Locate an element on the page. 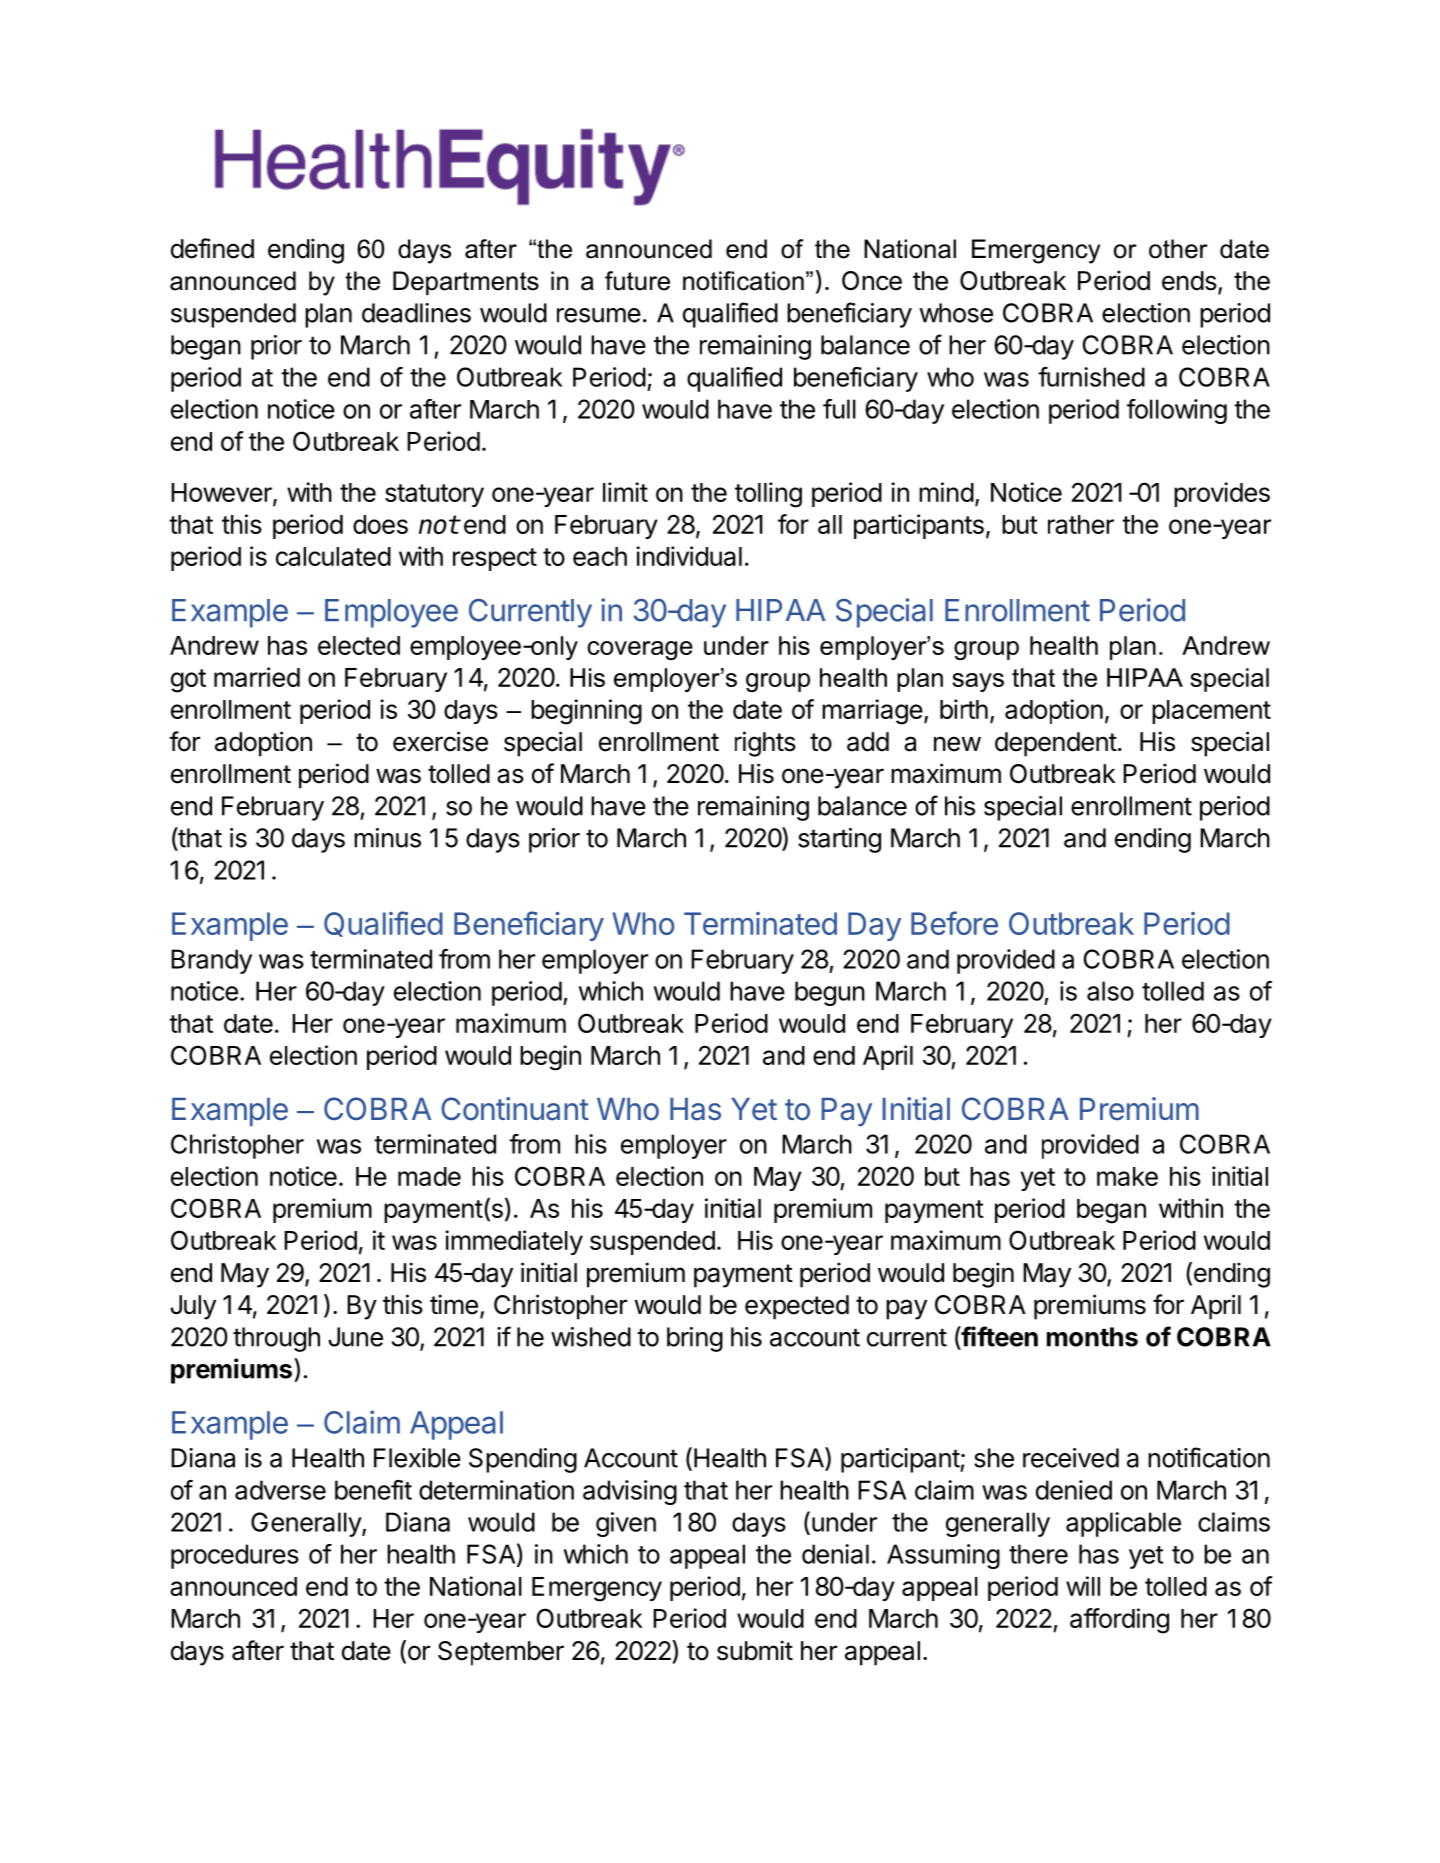 This document has height=1863, width=1440. deadlines is located at coordinates (416, 313).
